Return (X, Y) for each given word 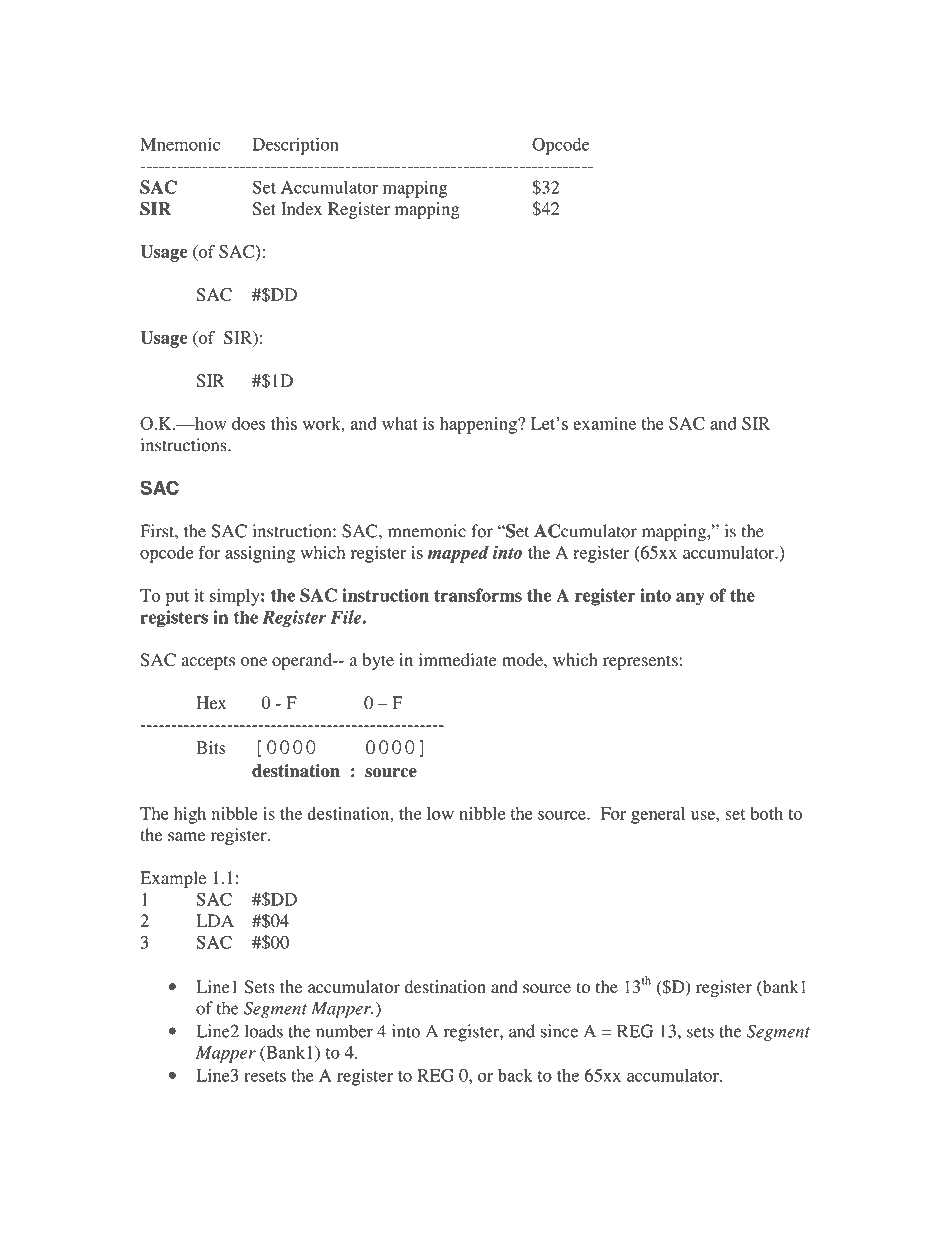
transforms (478, 595)
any (690, 599)
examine (604, 423)
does (248, 423)
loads (264, 1031)
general (658, 815)
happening (479, 425)
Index (301, 208)
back (515, 1075)
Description (295, 146)
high (190, 815)
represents (640, 662)
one (254, 662)
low (440, 813)
